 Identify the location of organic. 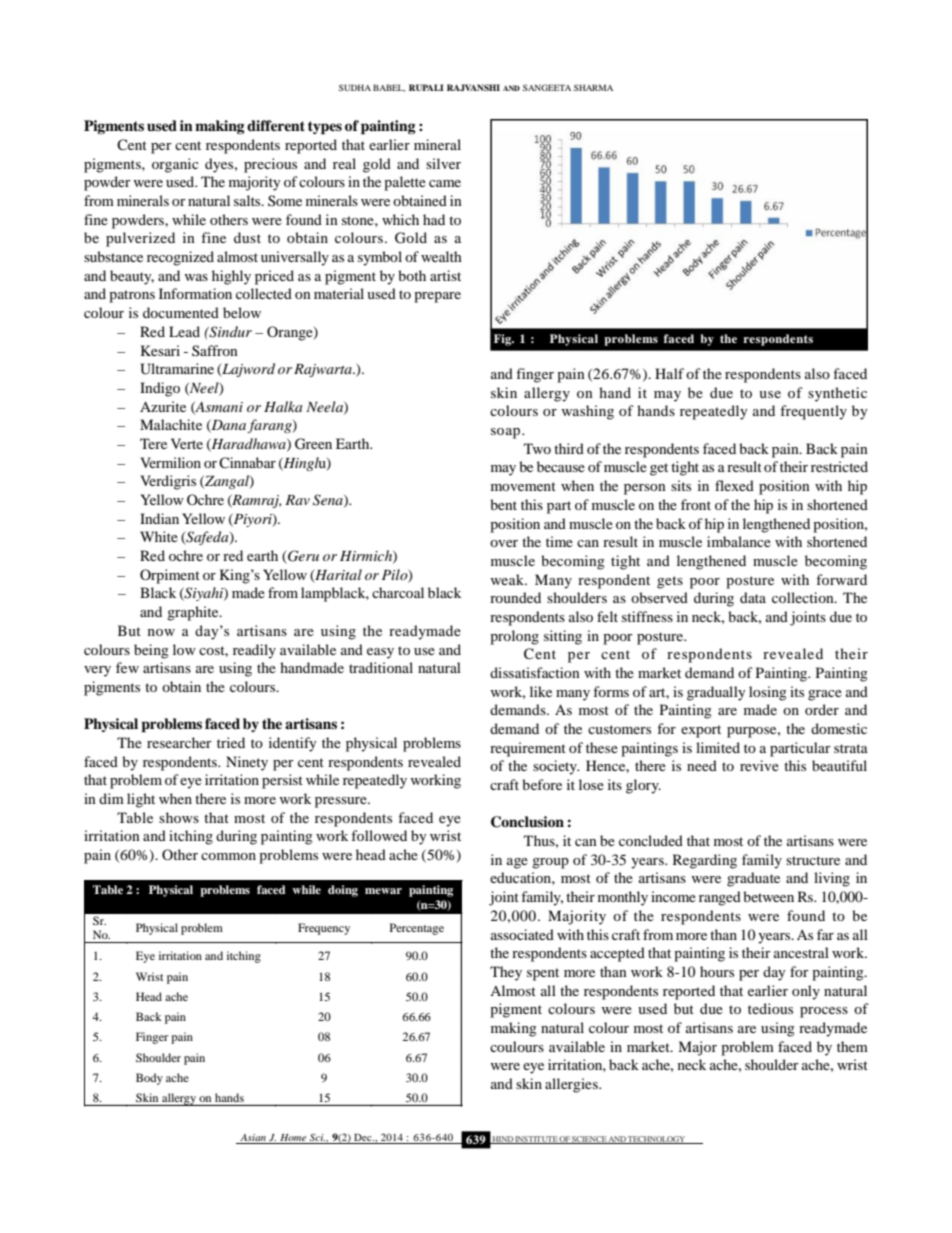
(175, 165).
